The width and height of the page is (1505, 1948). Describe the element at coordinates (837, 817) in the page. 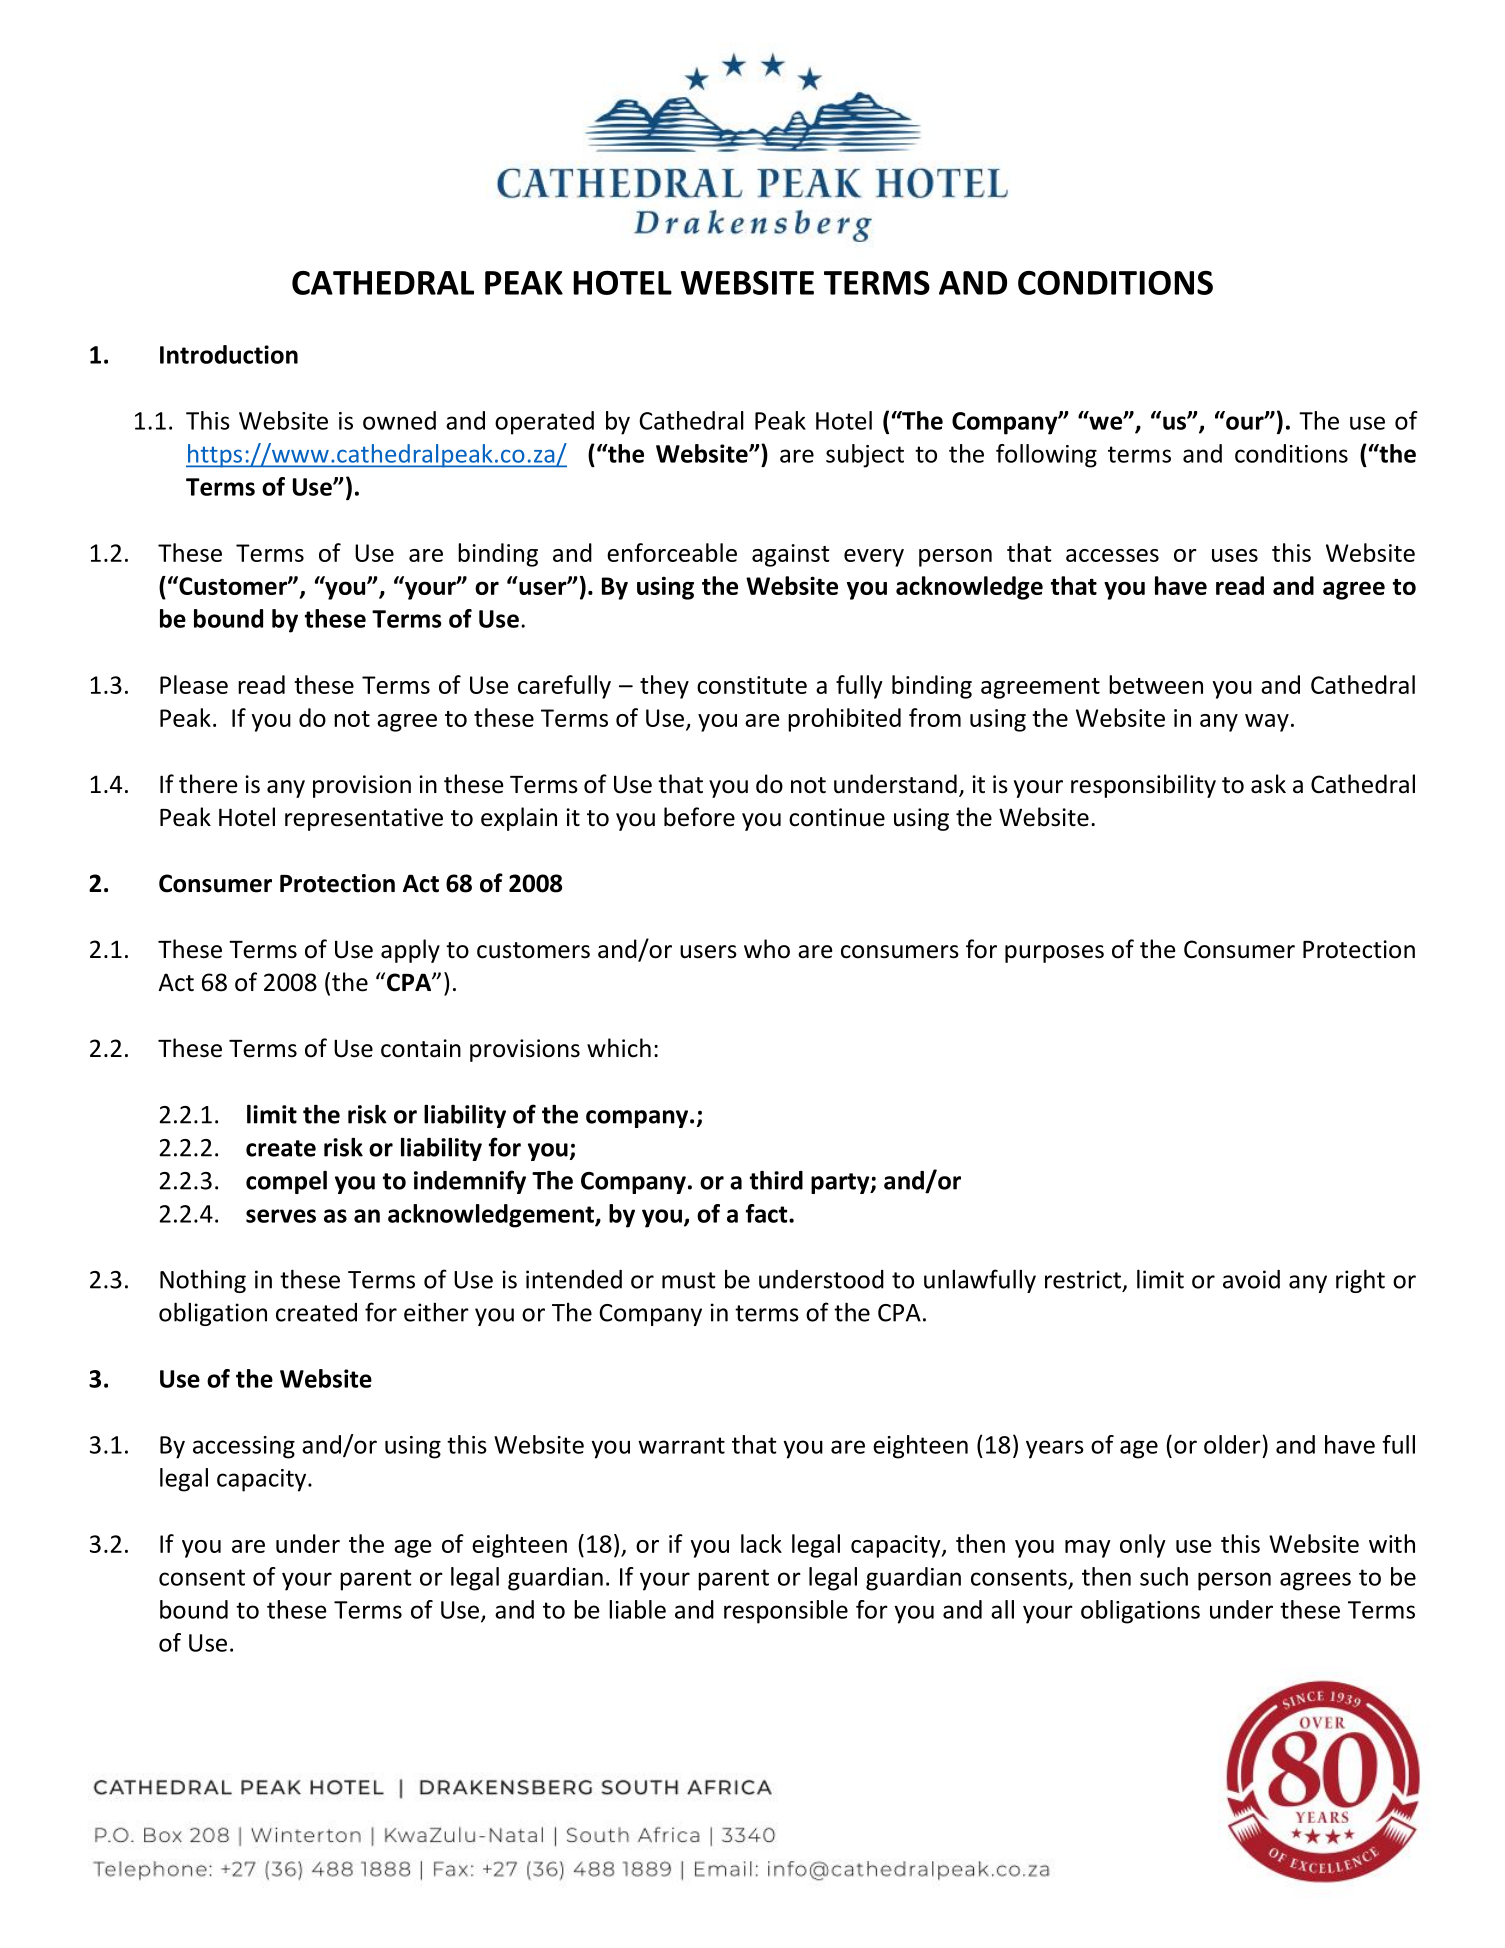

I see `continue` at that location.
